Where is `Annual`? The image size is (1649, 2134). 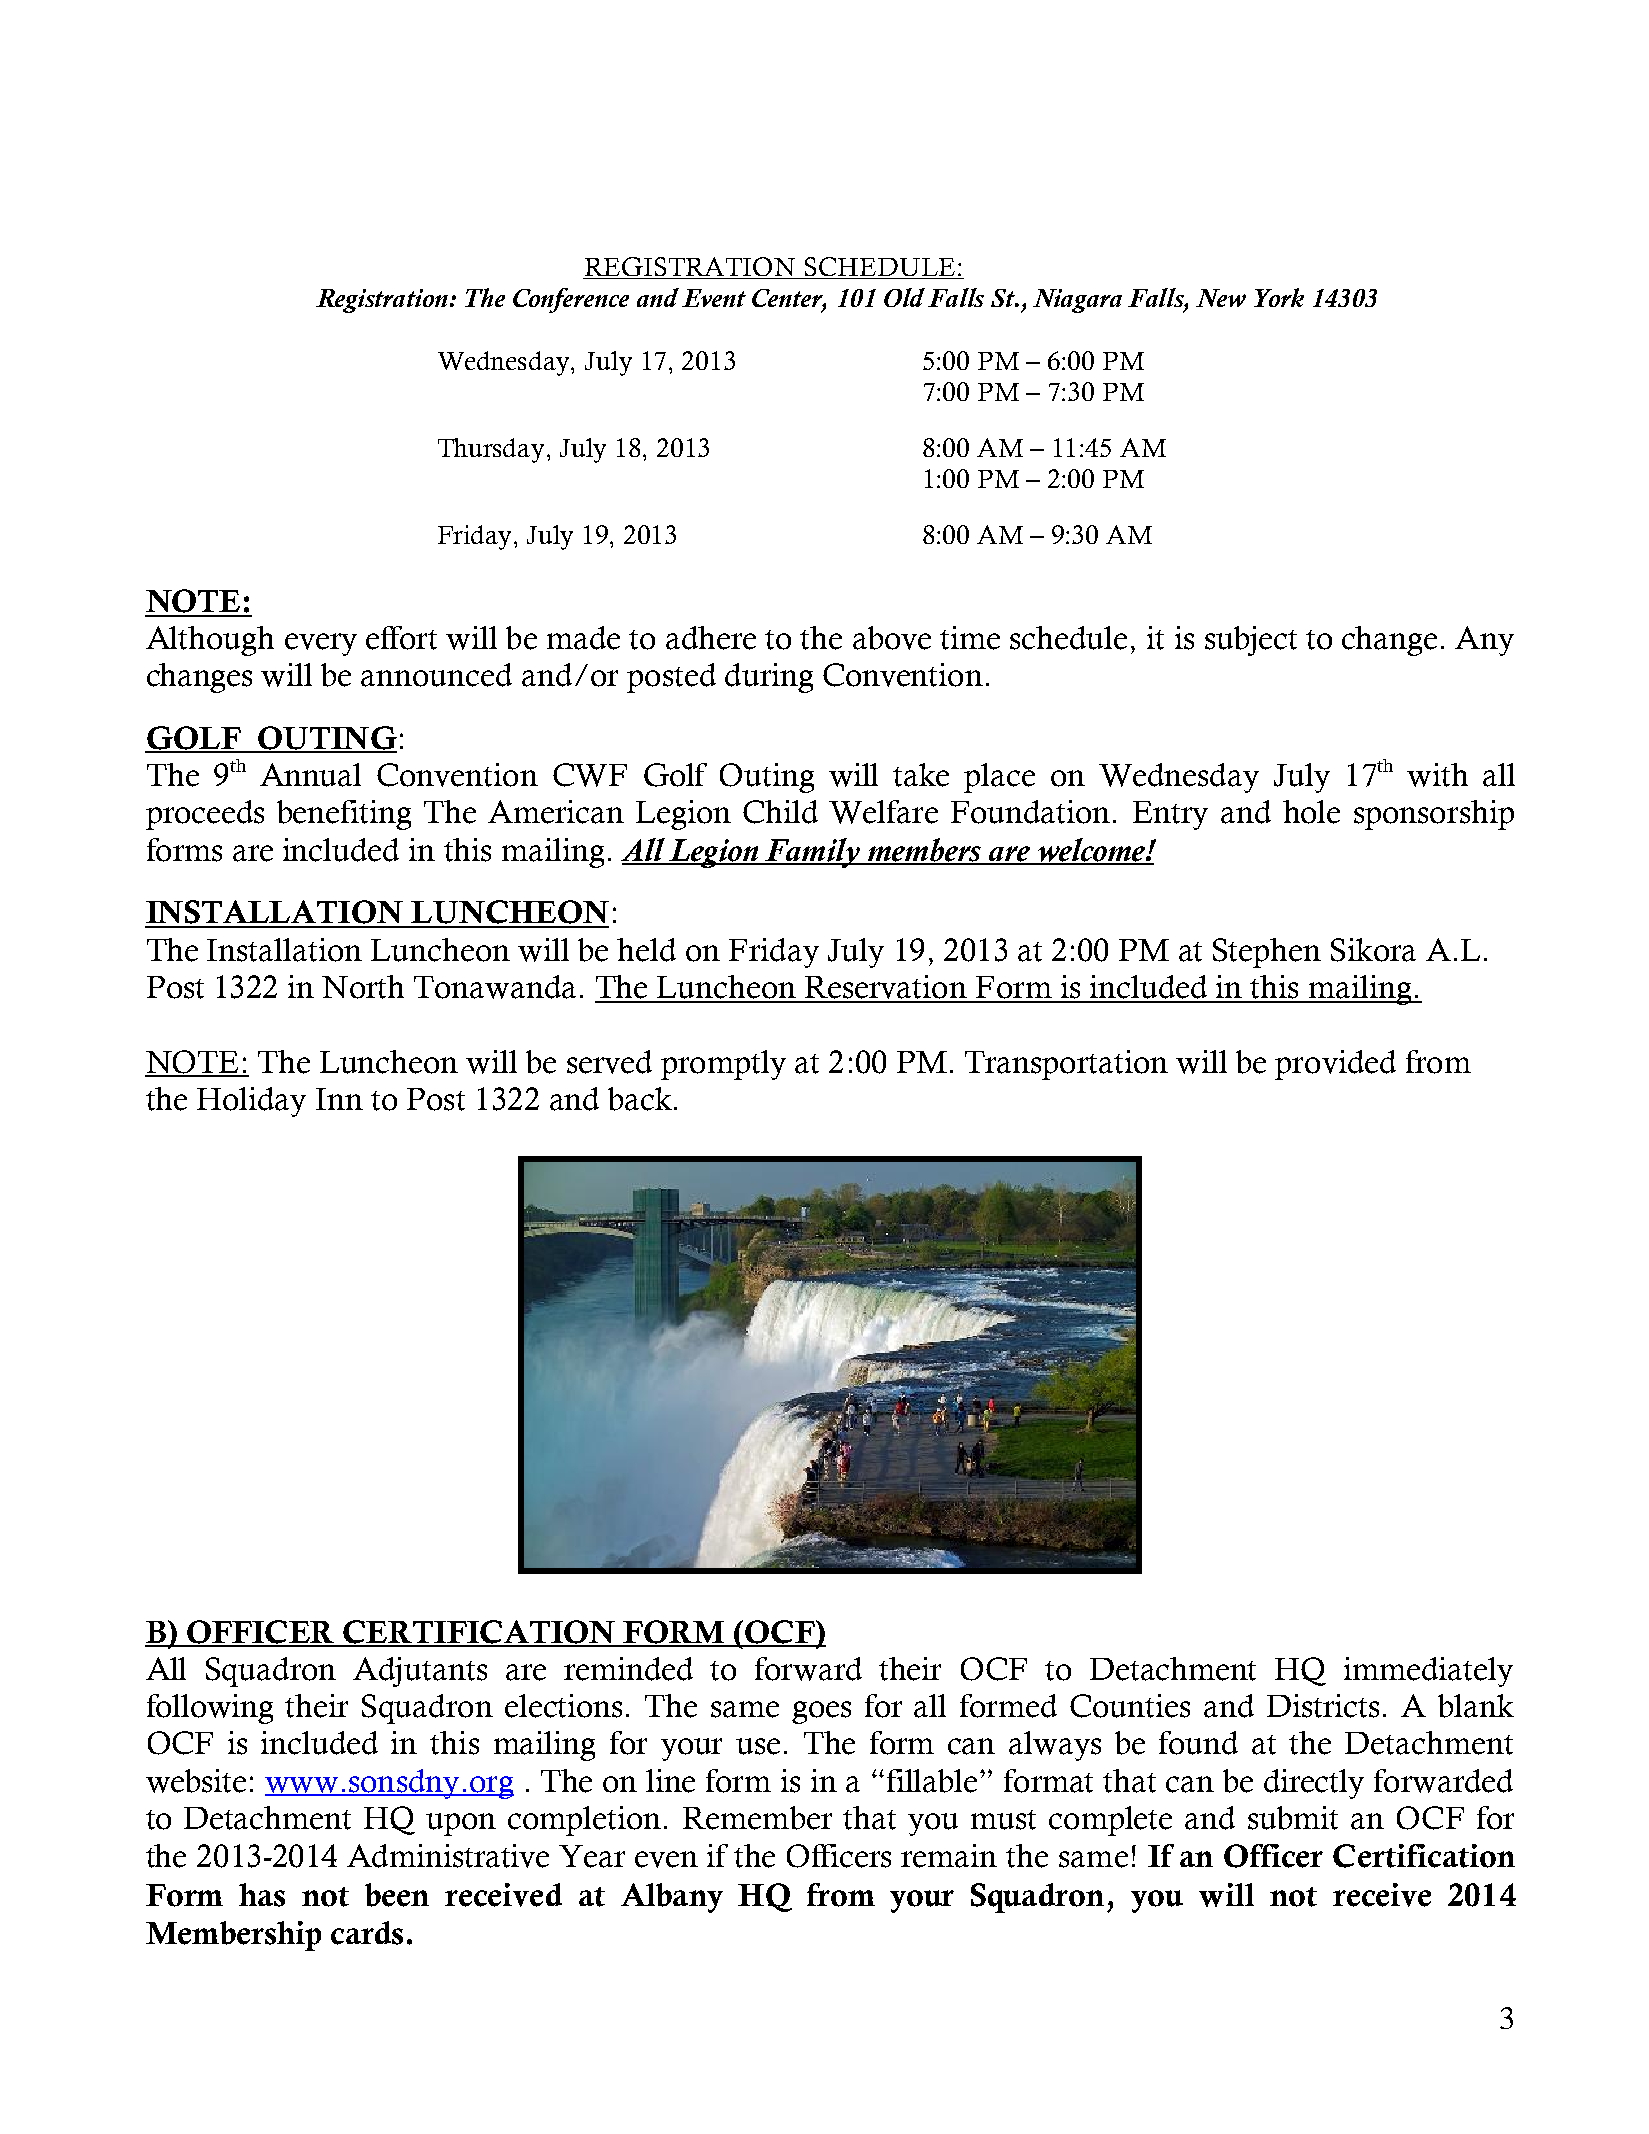
Annual is located at coordinates (310, 775).
